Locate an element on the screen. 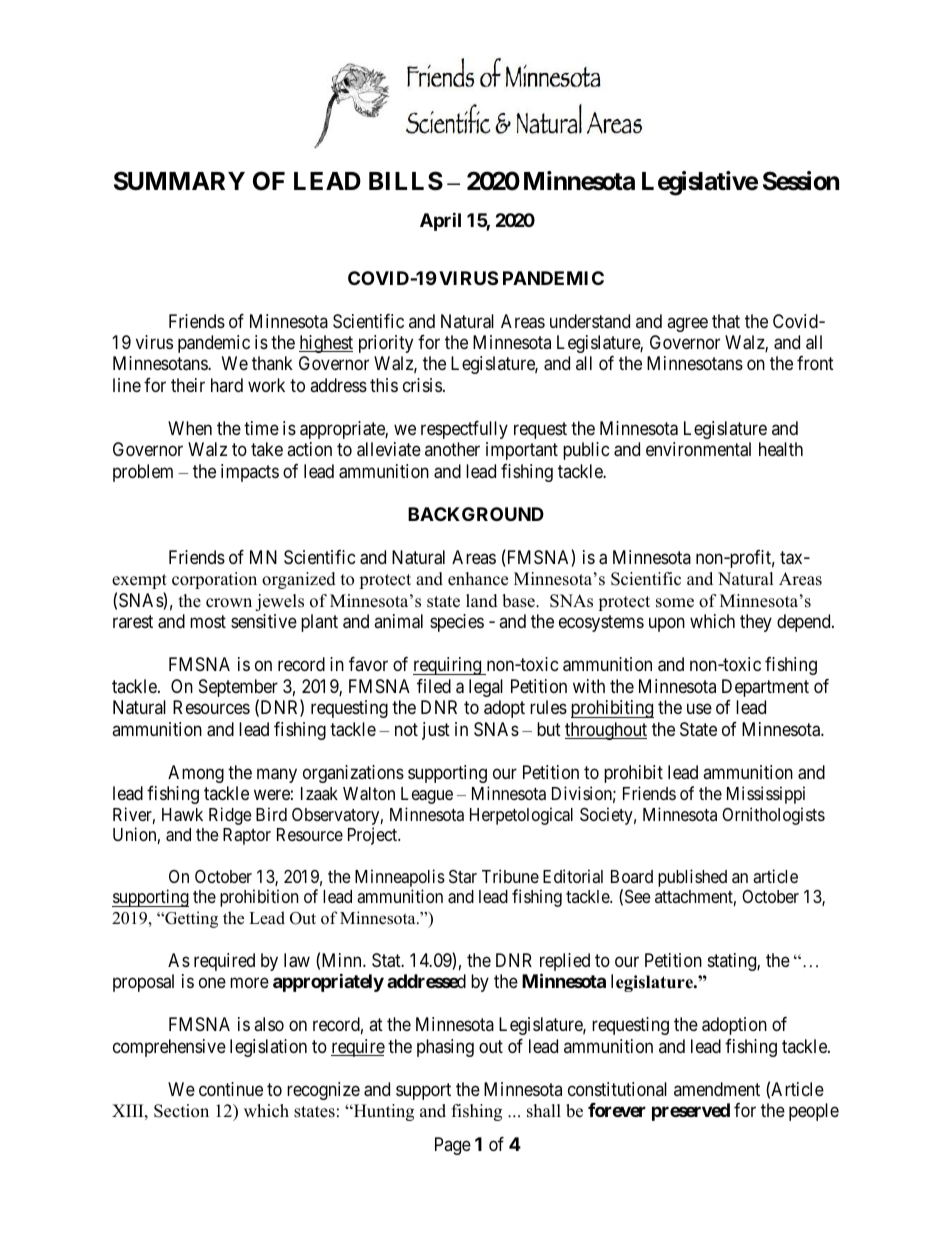 Image resolution: width=952 pixels, height=1233 pixels. Department is located at coordinates (765, 688).
